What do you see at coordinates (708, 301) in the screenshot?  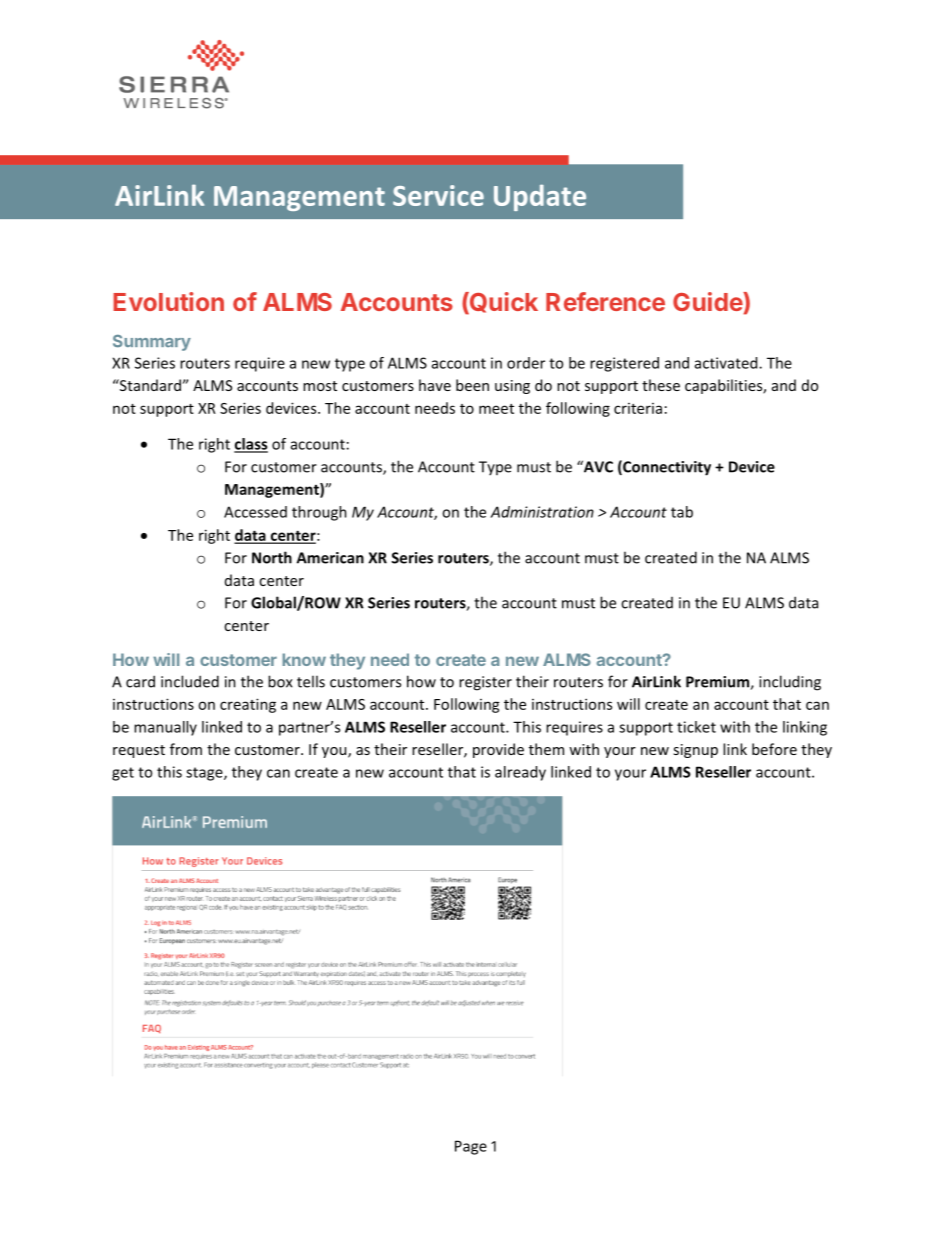 I see `Guide` at bounding box center [708, 301].
